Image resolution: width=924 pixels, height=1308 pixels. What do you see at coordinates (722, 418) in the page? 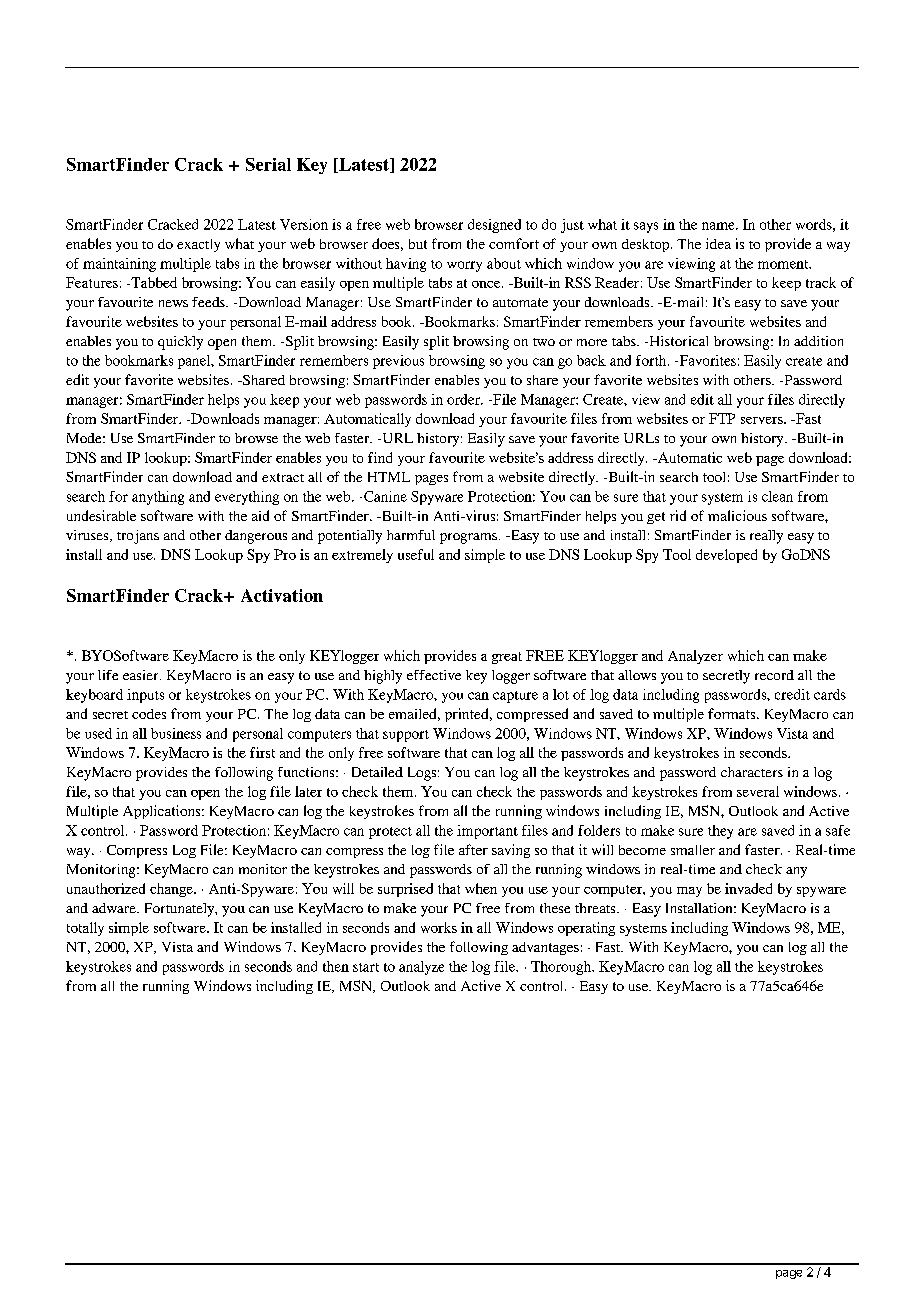
I see `FTP` at bounding box center [722, 418].
